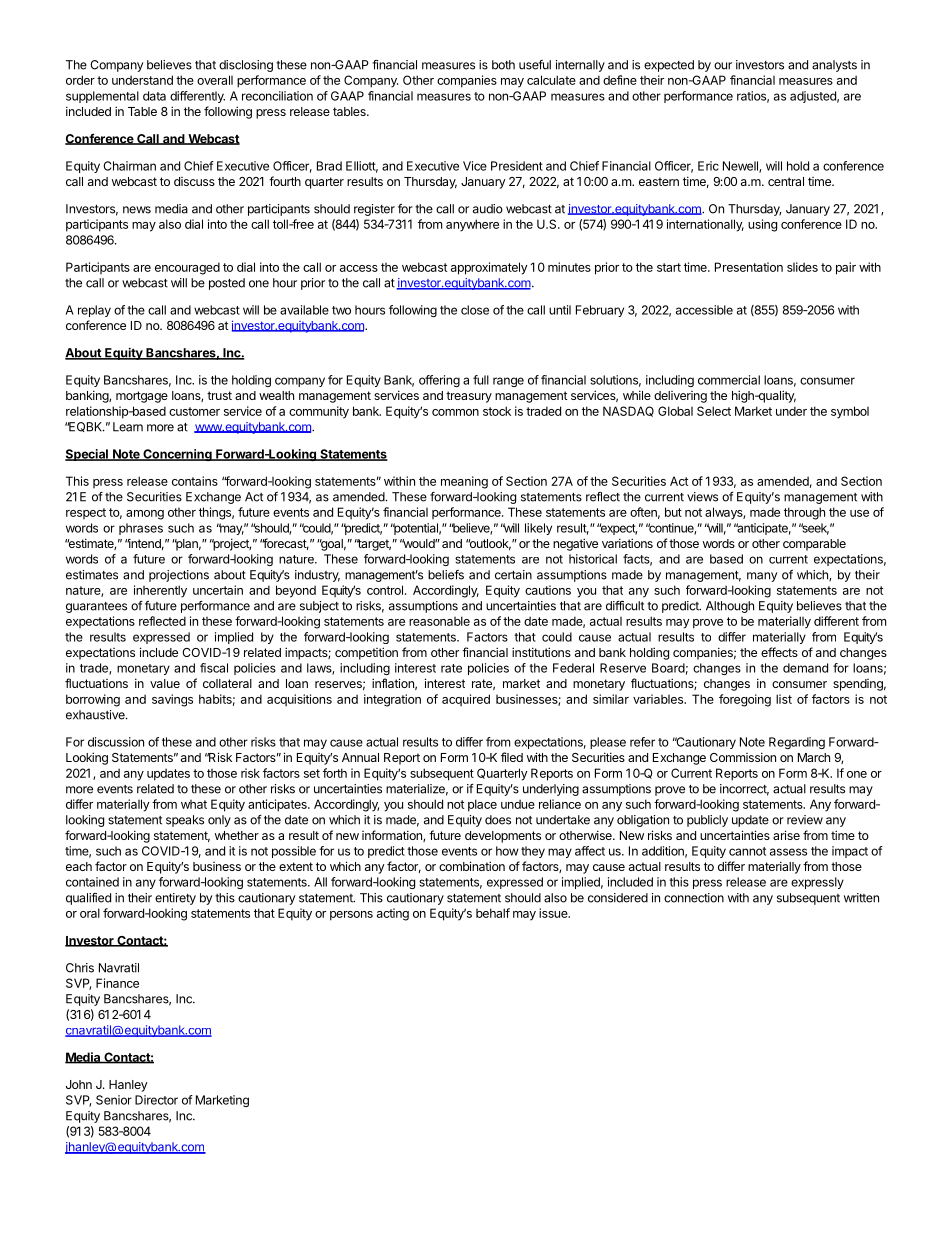 The width and height of the image is (952, 1233). What do you see at coordinates (834, 66) in the image?
I see `analysts` at bounding box center [834, 66].
